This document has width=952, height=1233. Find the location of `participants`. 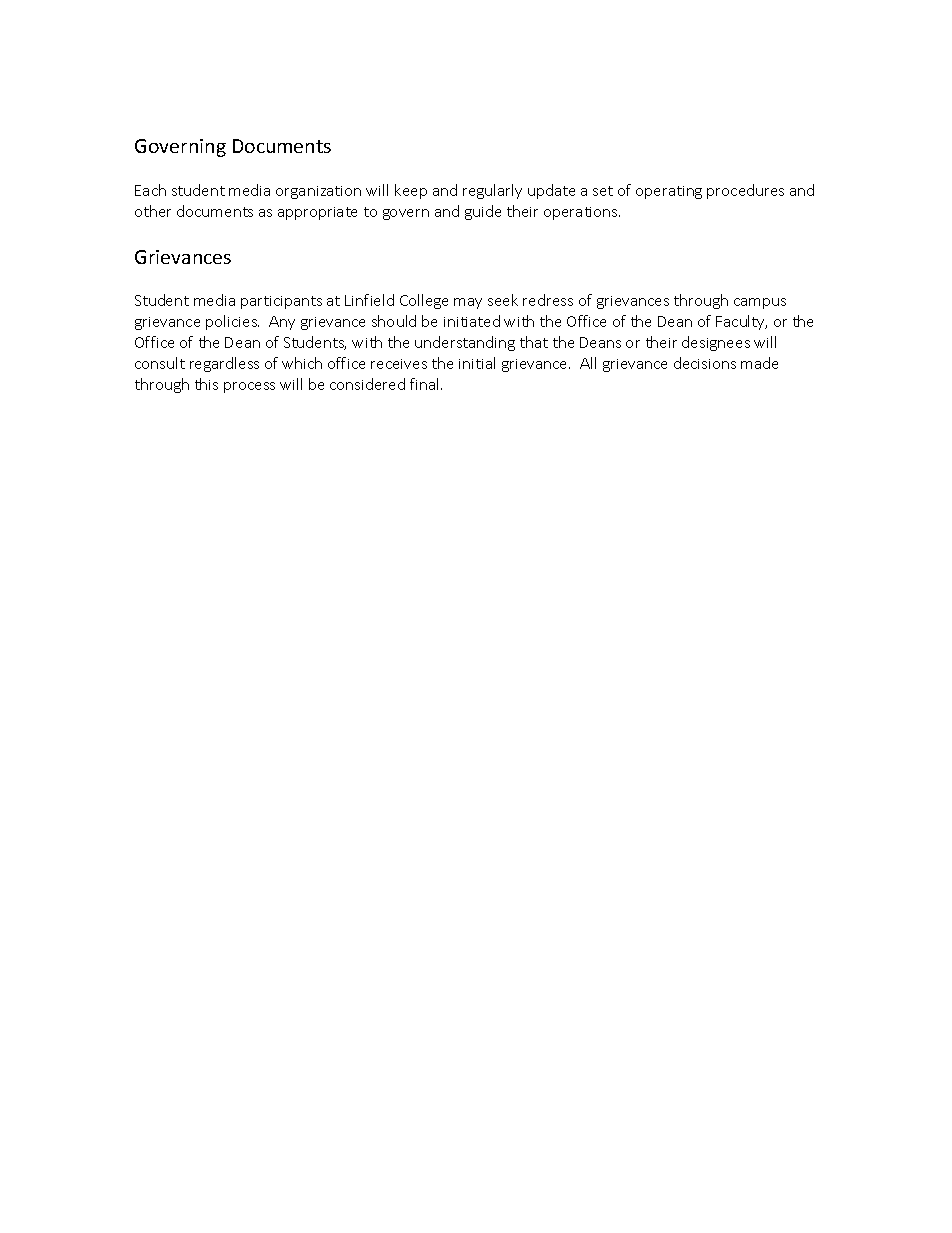

participants is located at coordinates (281, 302).
